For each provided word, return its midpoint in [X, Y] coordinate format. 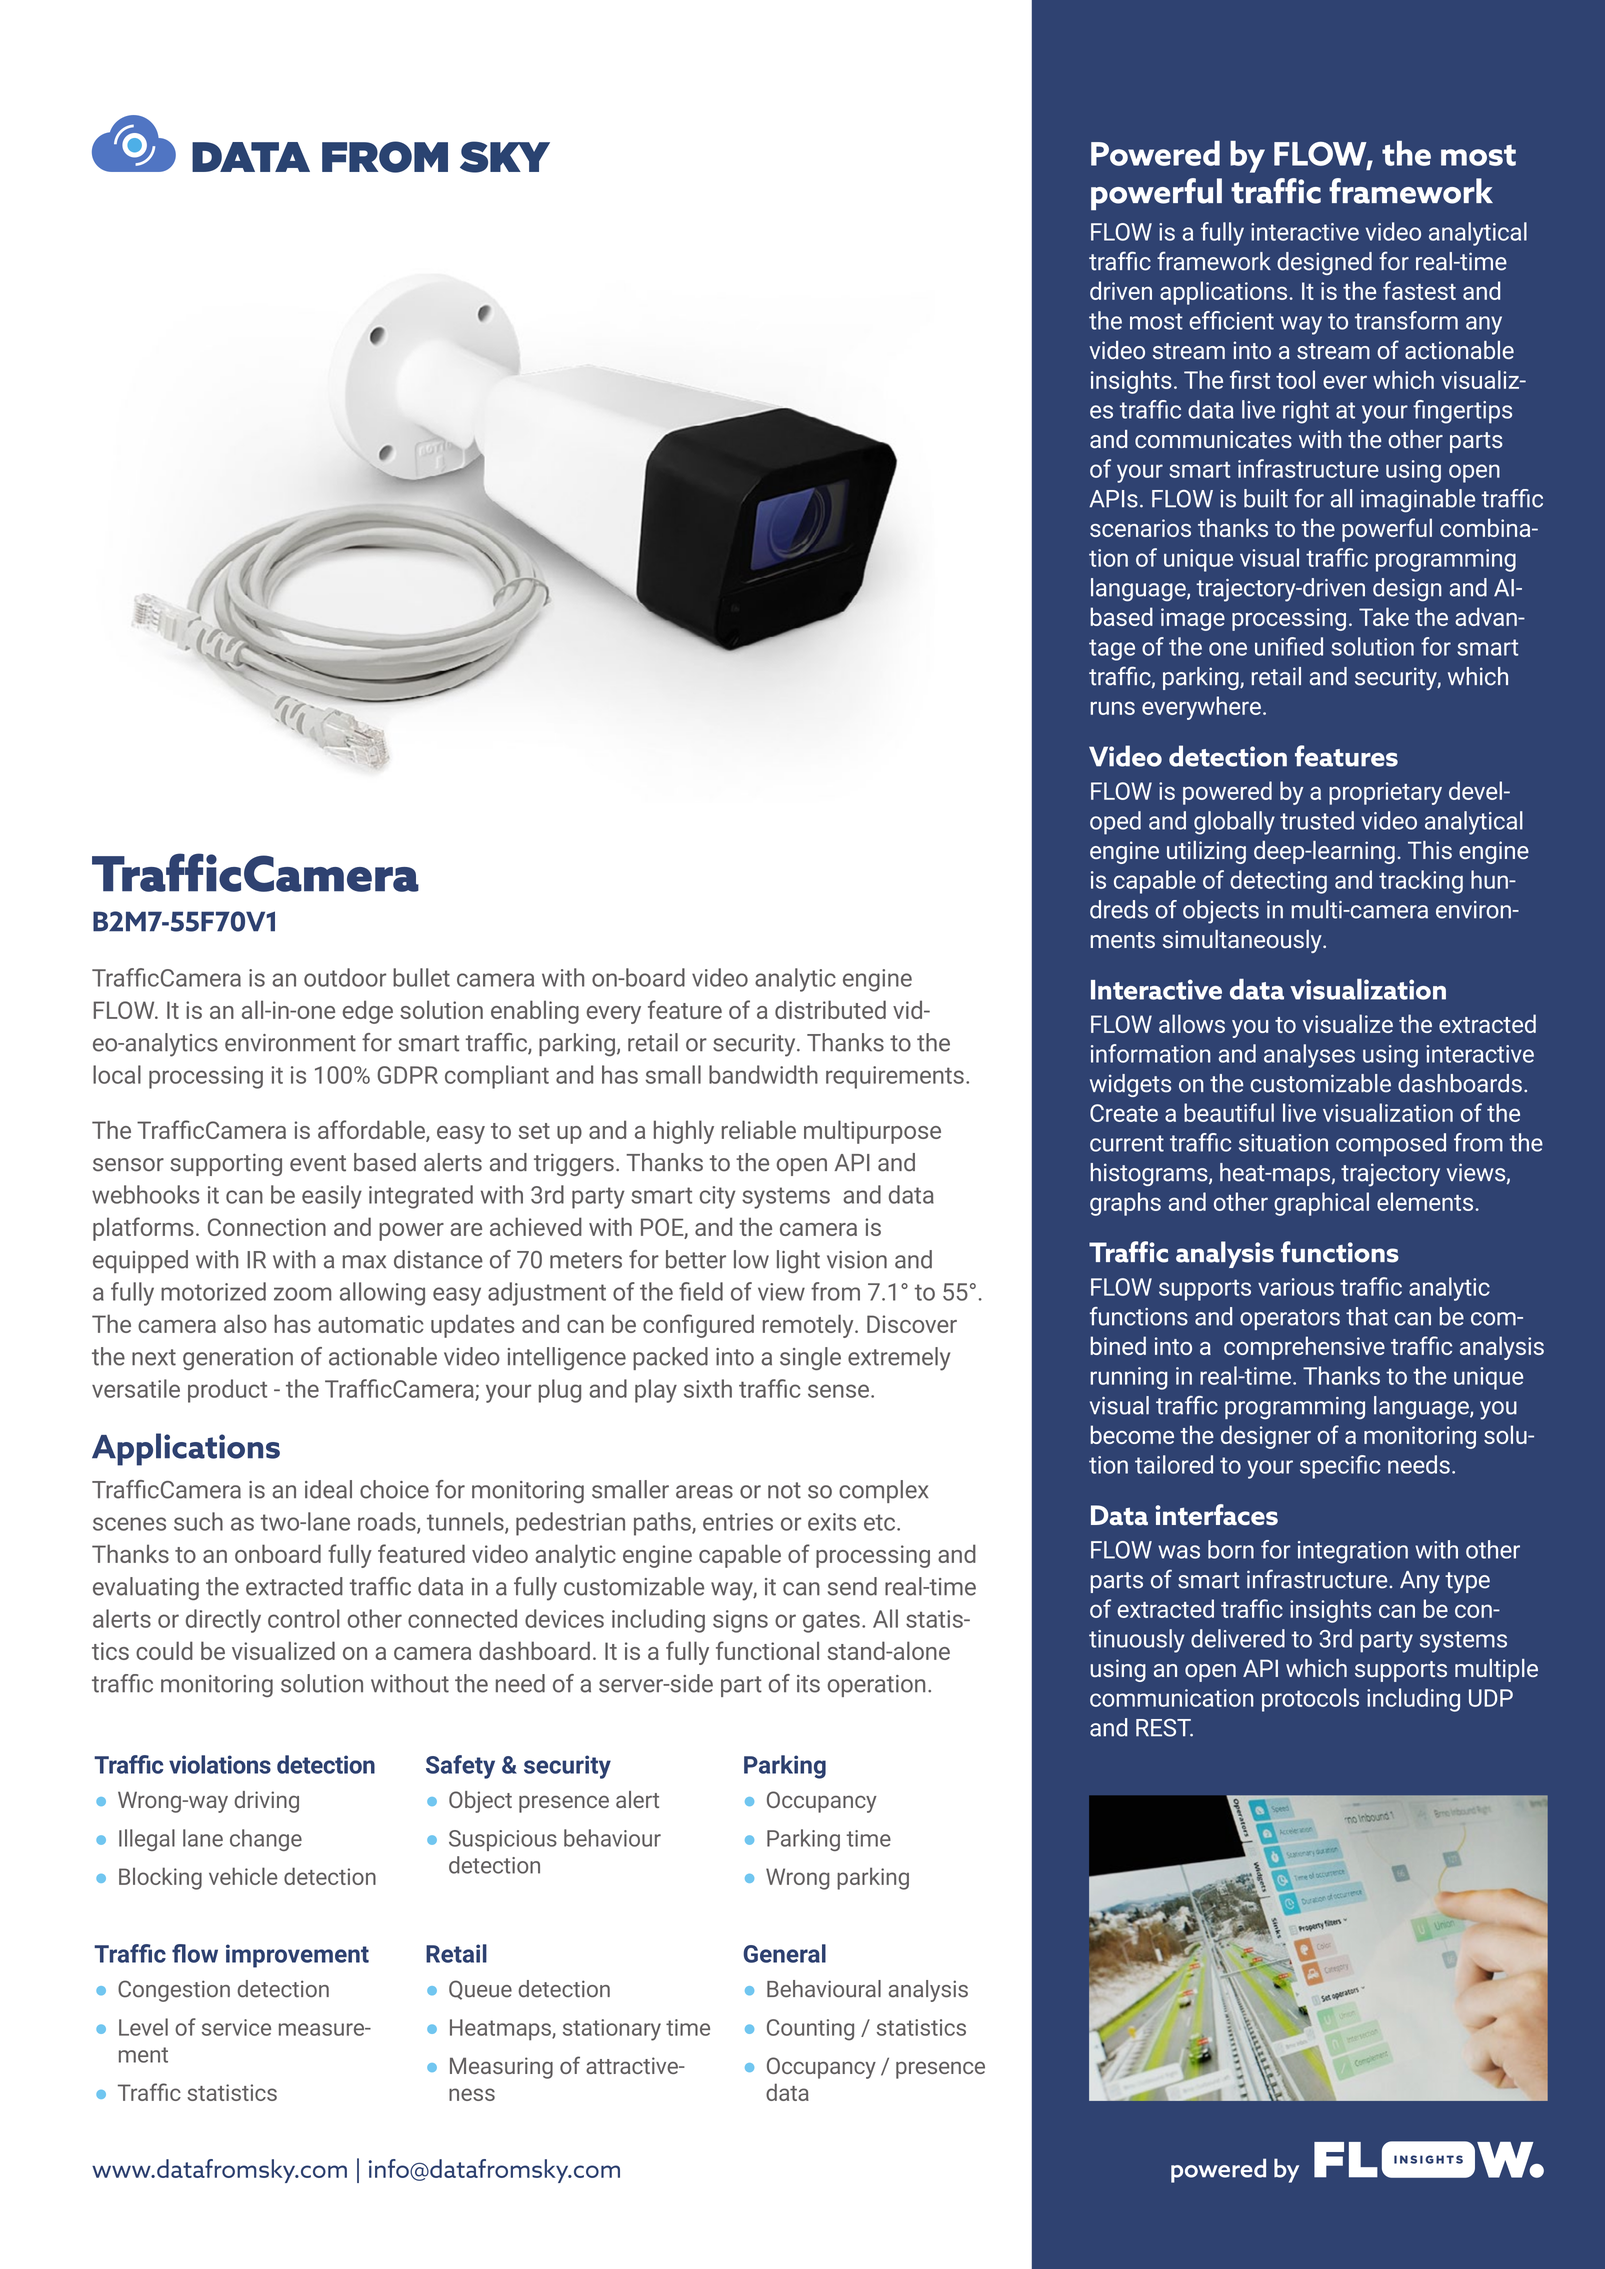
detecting [1278, 882]
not [784, 1490]
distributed [830, 1009]
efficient [1231, 320]
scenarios [1140, 528]
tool [1295, 379]
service [236, 2027]
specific [1340, 1467]
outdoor [345, 977]
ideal [328, 1489]
